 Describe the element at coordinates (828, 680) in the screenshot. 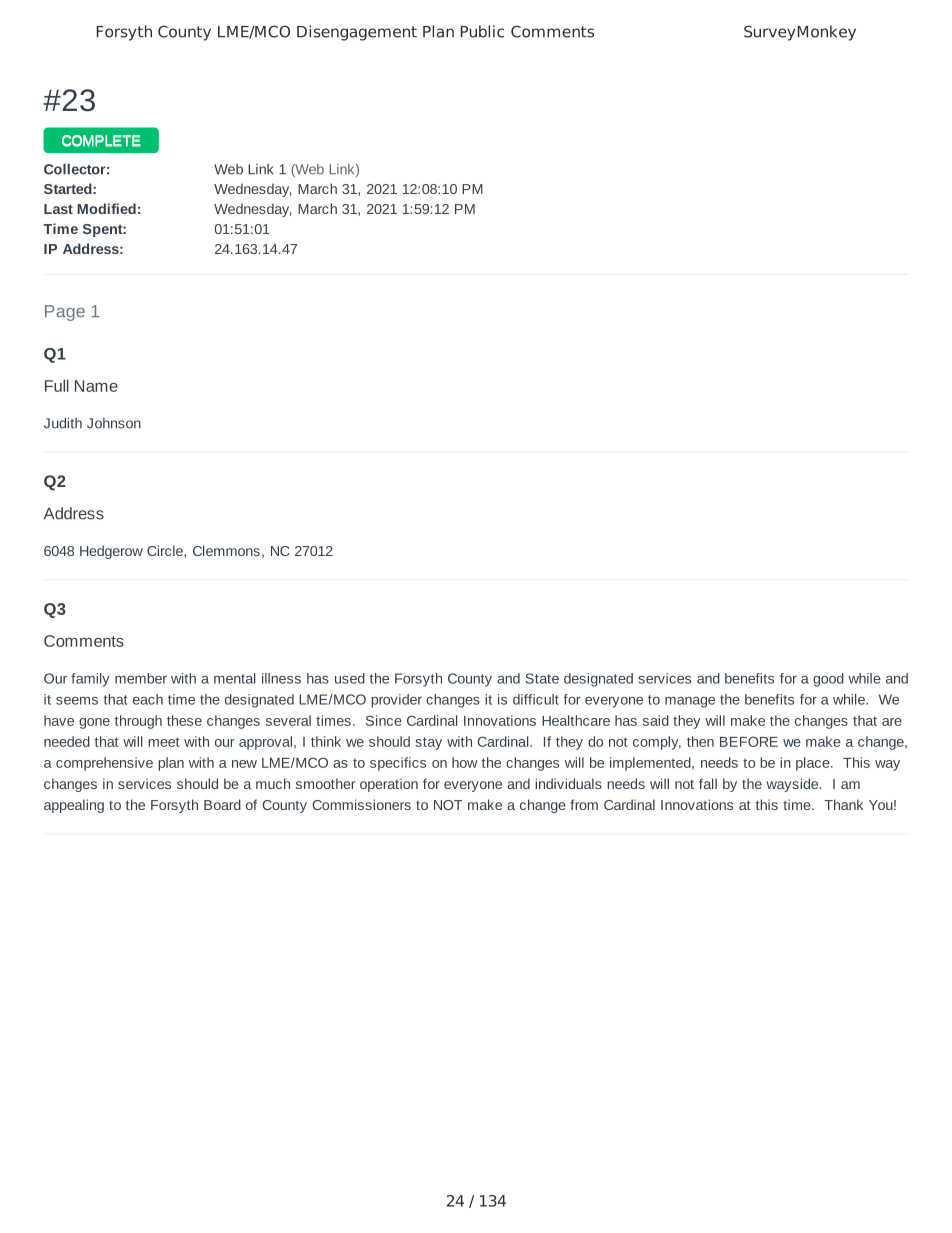

I see `good` at that location.
